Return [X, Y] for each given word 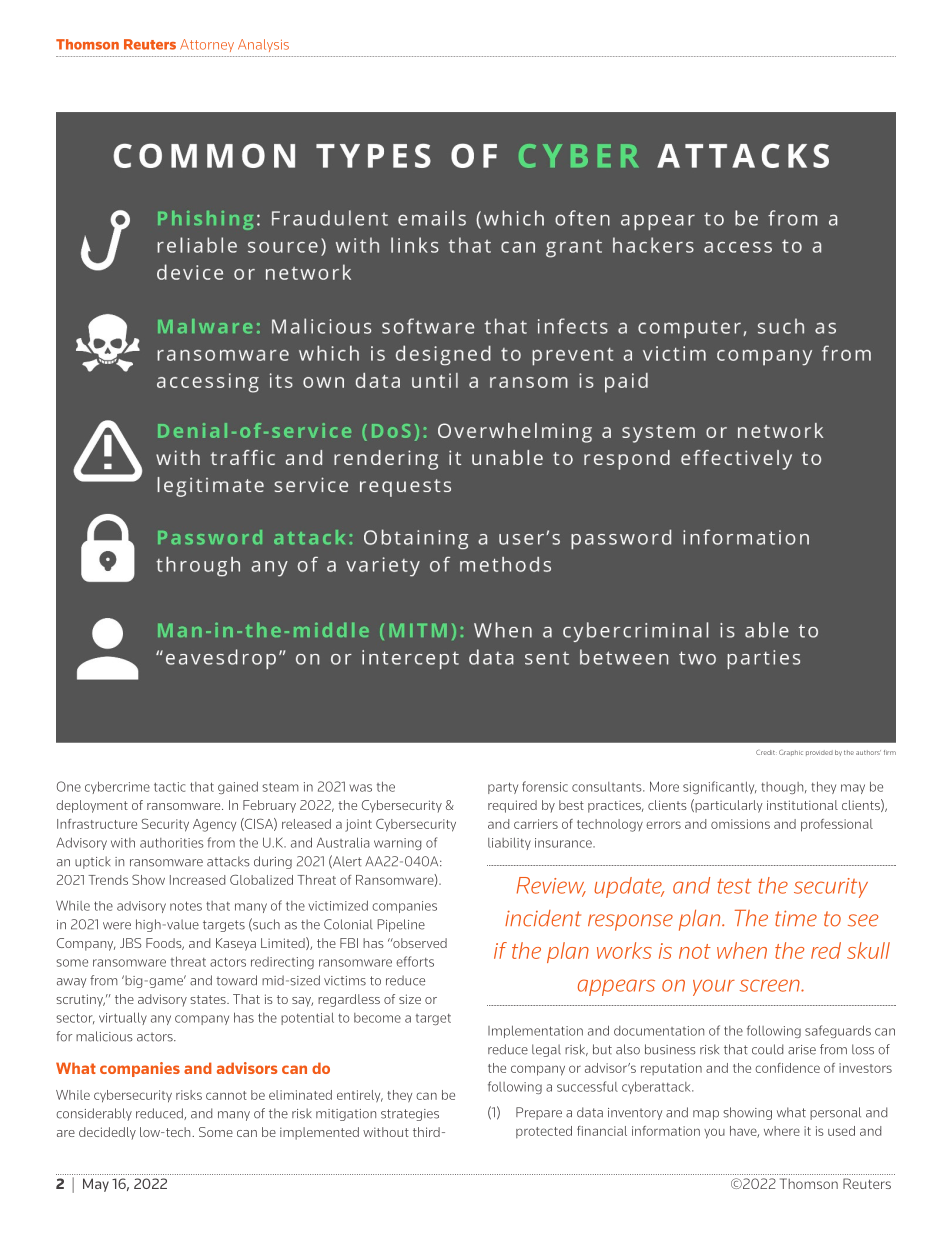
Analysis [263, 45]
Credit [765, 752]
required [512, 806]
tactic [169, 787]
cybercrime [117, 787]
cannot [226, 1095]
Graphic [791, 753]
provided [819, 753]
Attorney [207, 45]
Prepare [539, 1113]
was [360, 788]
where [782, 1131]
